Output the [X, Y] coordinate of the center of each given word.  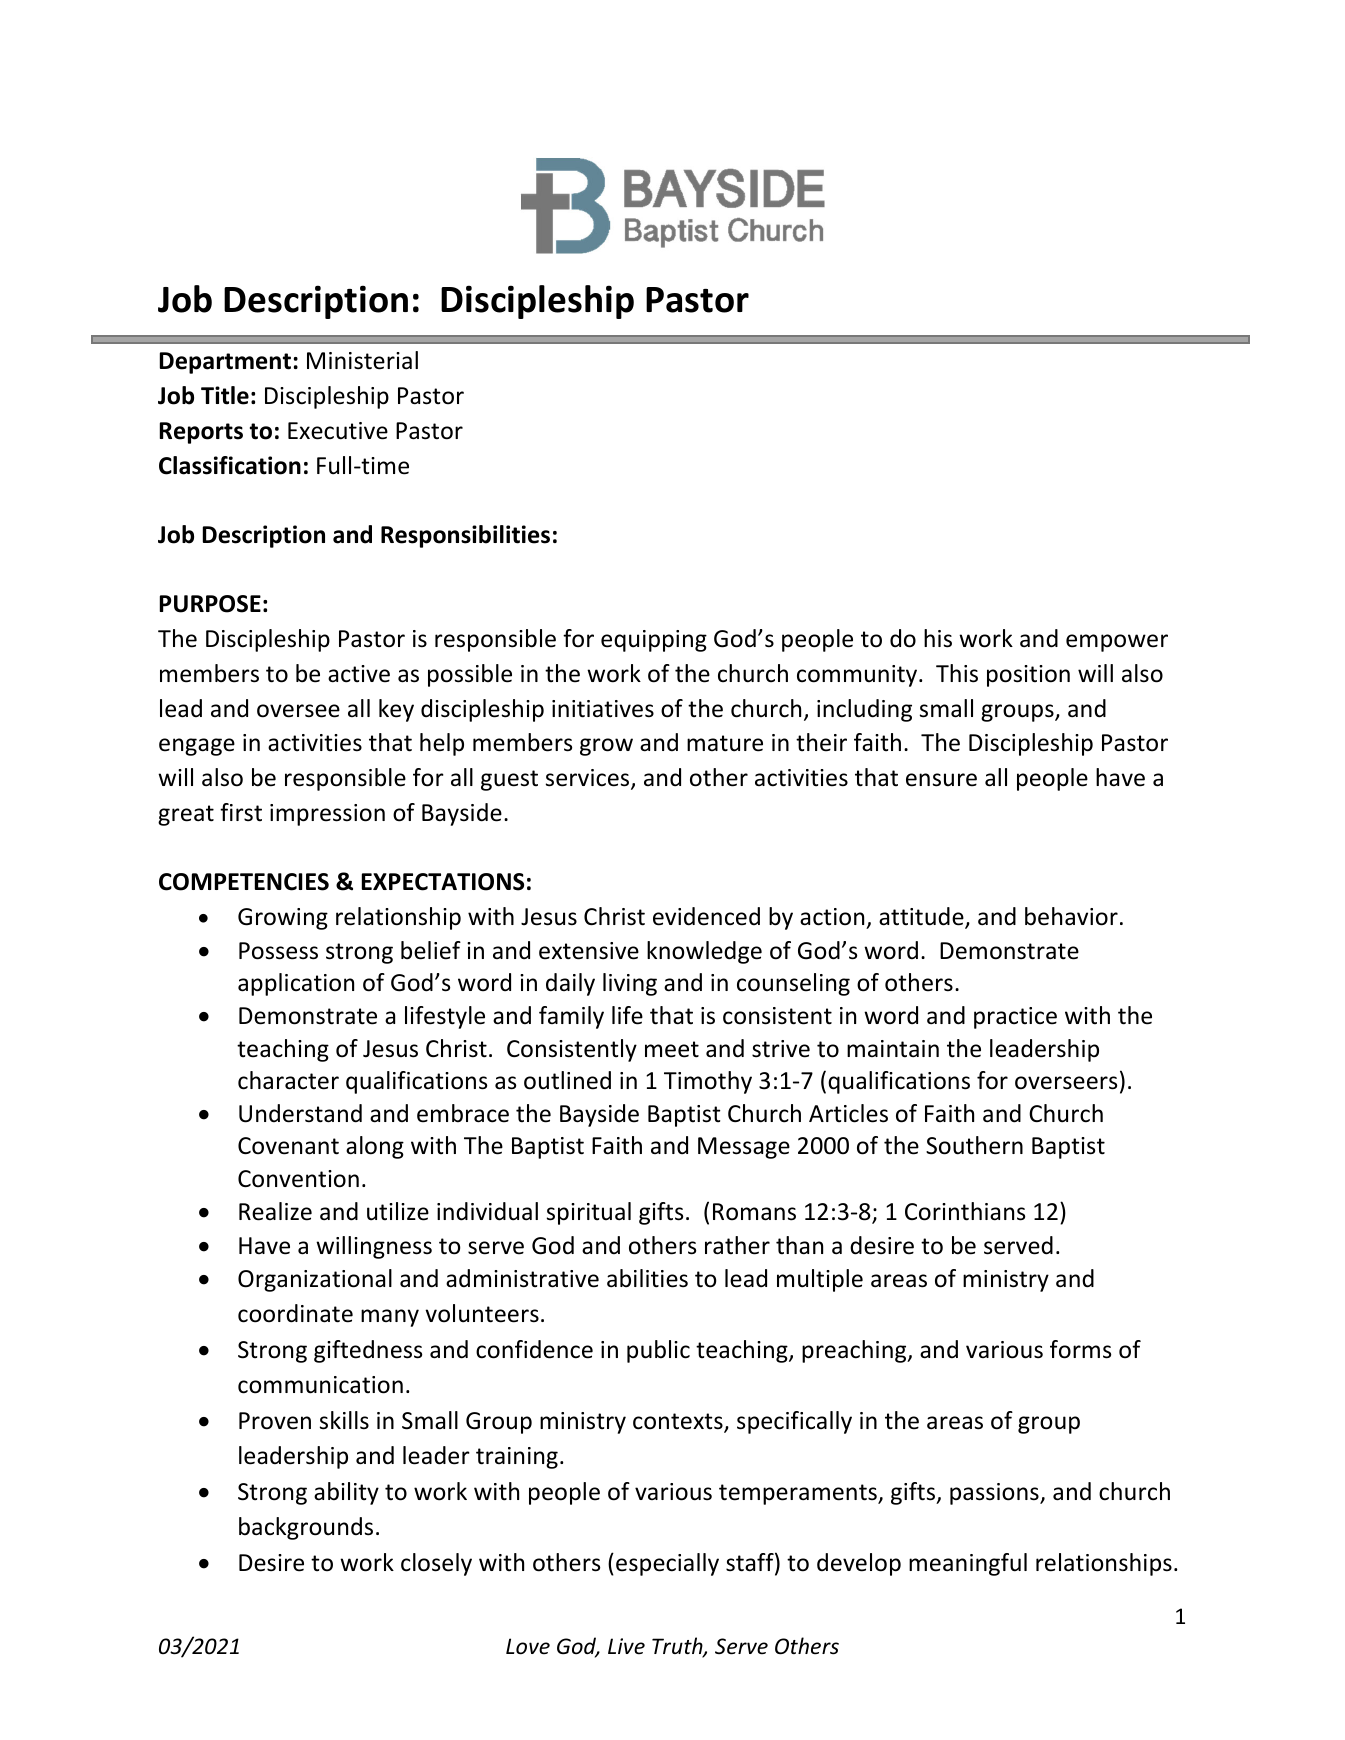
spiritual [589, 1213]
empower [1117, 643]
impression [327, 815]
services [589, 779]
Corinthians [965, 1211]
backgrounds [306, 1528]
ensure [941, 780]
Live [626, 1646]
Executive [338, 431]
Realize [275, 1211]
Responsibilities [465, 536]
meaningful [968, 1564]
